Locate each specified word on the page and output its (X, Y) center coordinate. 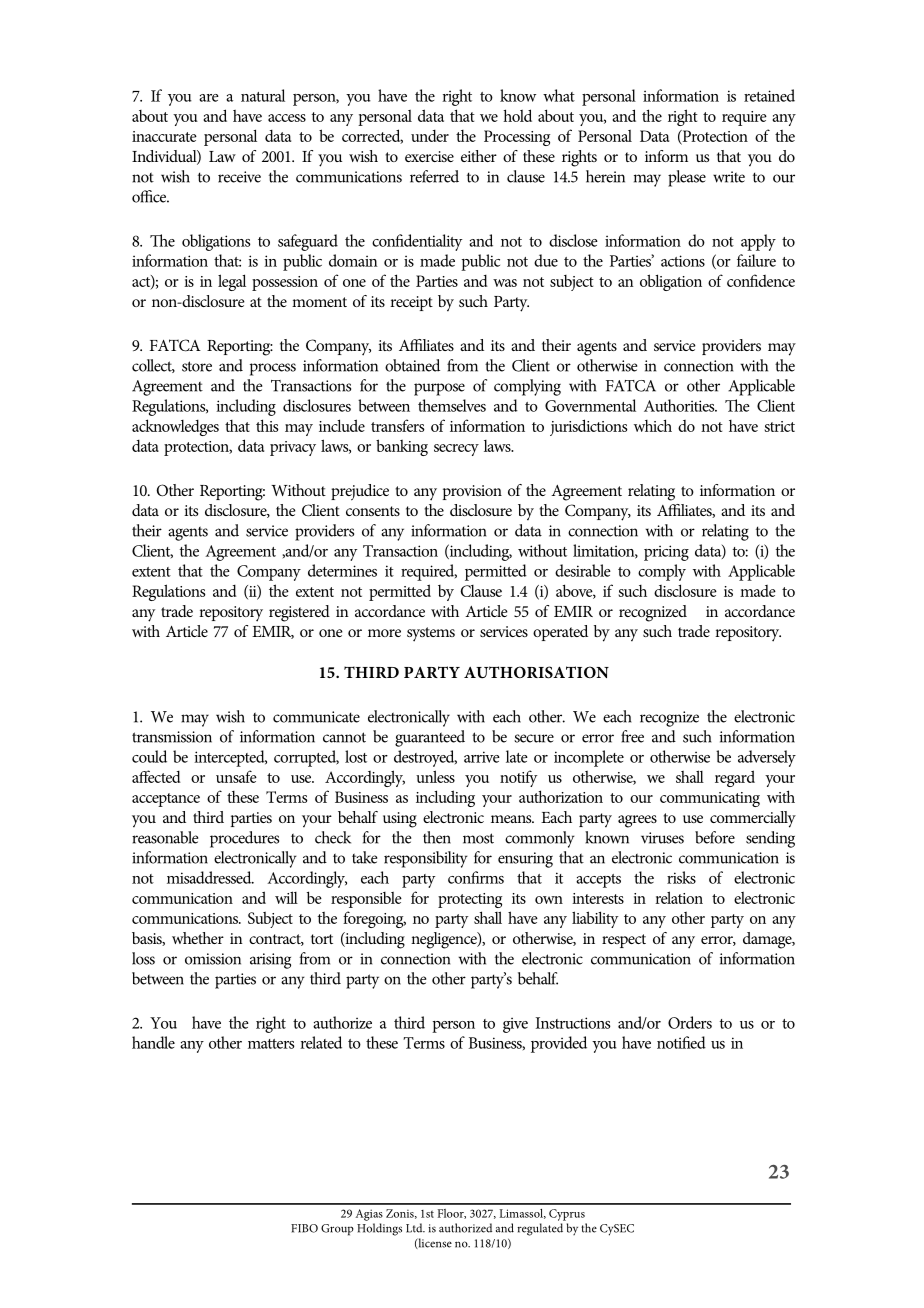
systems (431, 634)
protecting (470, 900)
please (687, 178)
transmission (172, 737)
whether (198, 938)
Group (337, 1230)
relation (679, 897)
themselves (452, 405)
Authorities (680, 405)
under (430, 136)
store (197, 366)
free (632, 736)
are (209, 98)
